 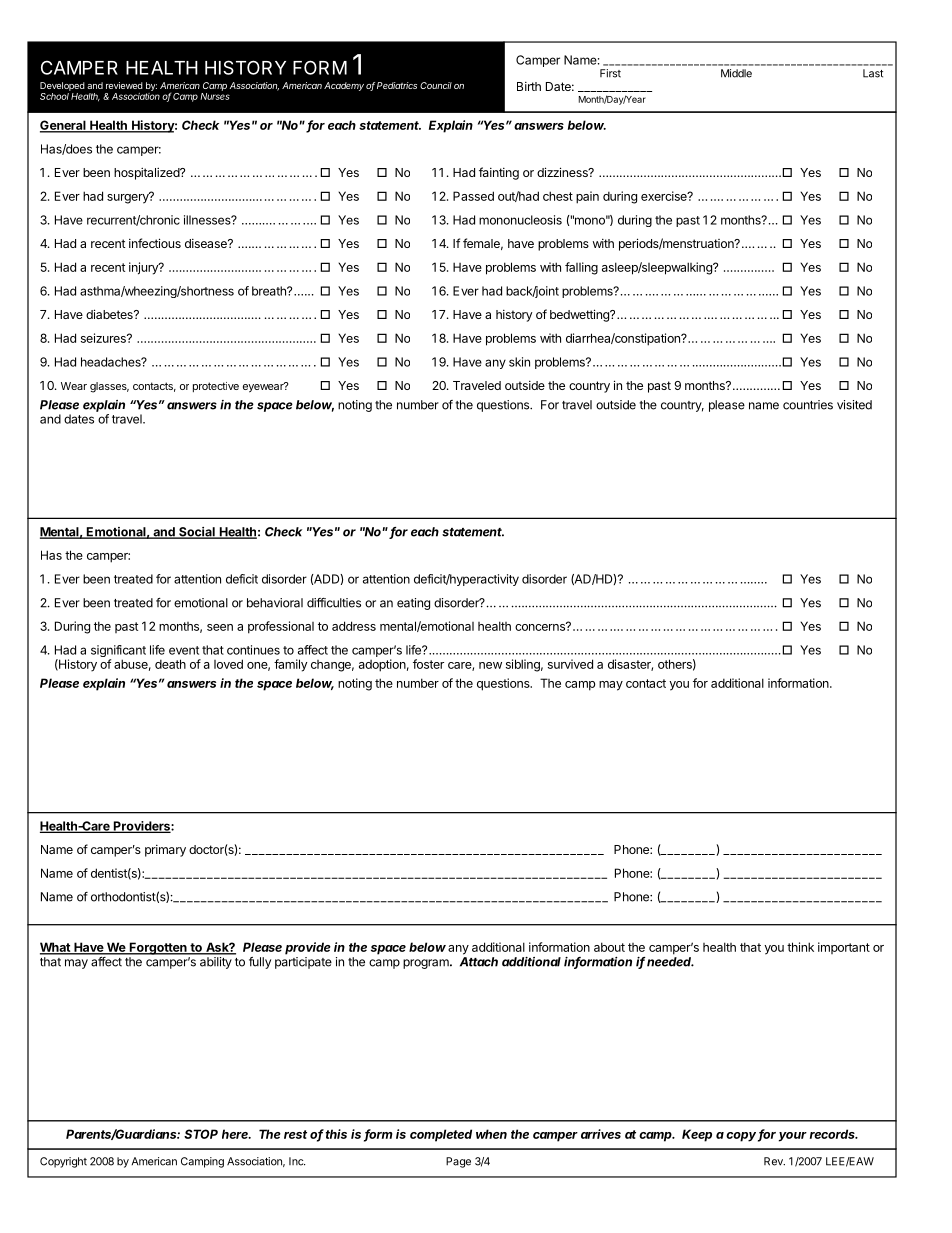 I want to click on new, so click(x=490, y=665).
